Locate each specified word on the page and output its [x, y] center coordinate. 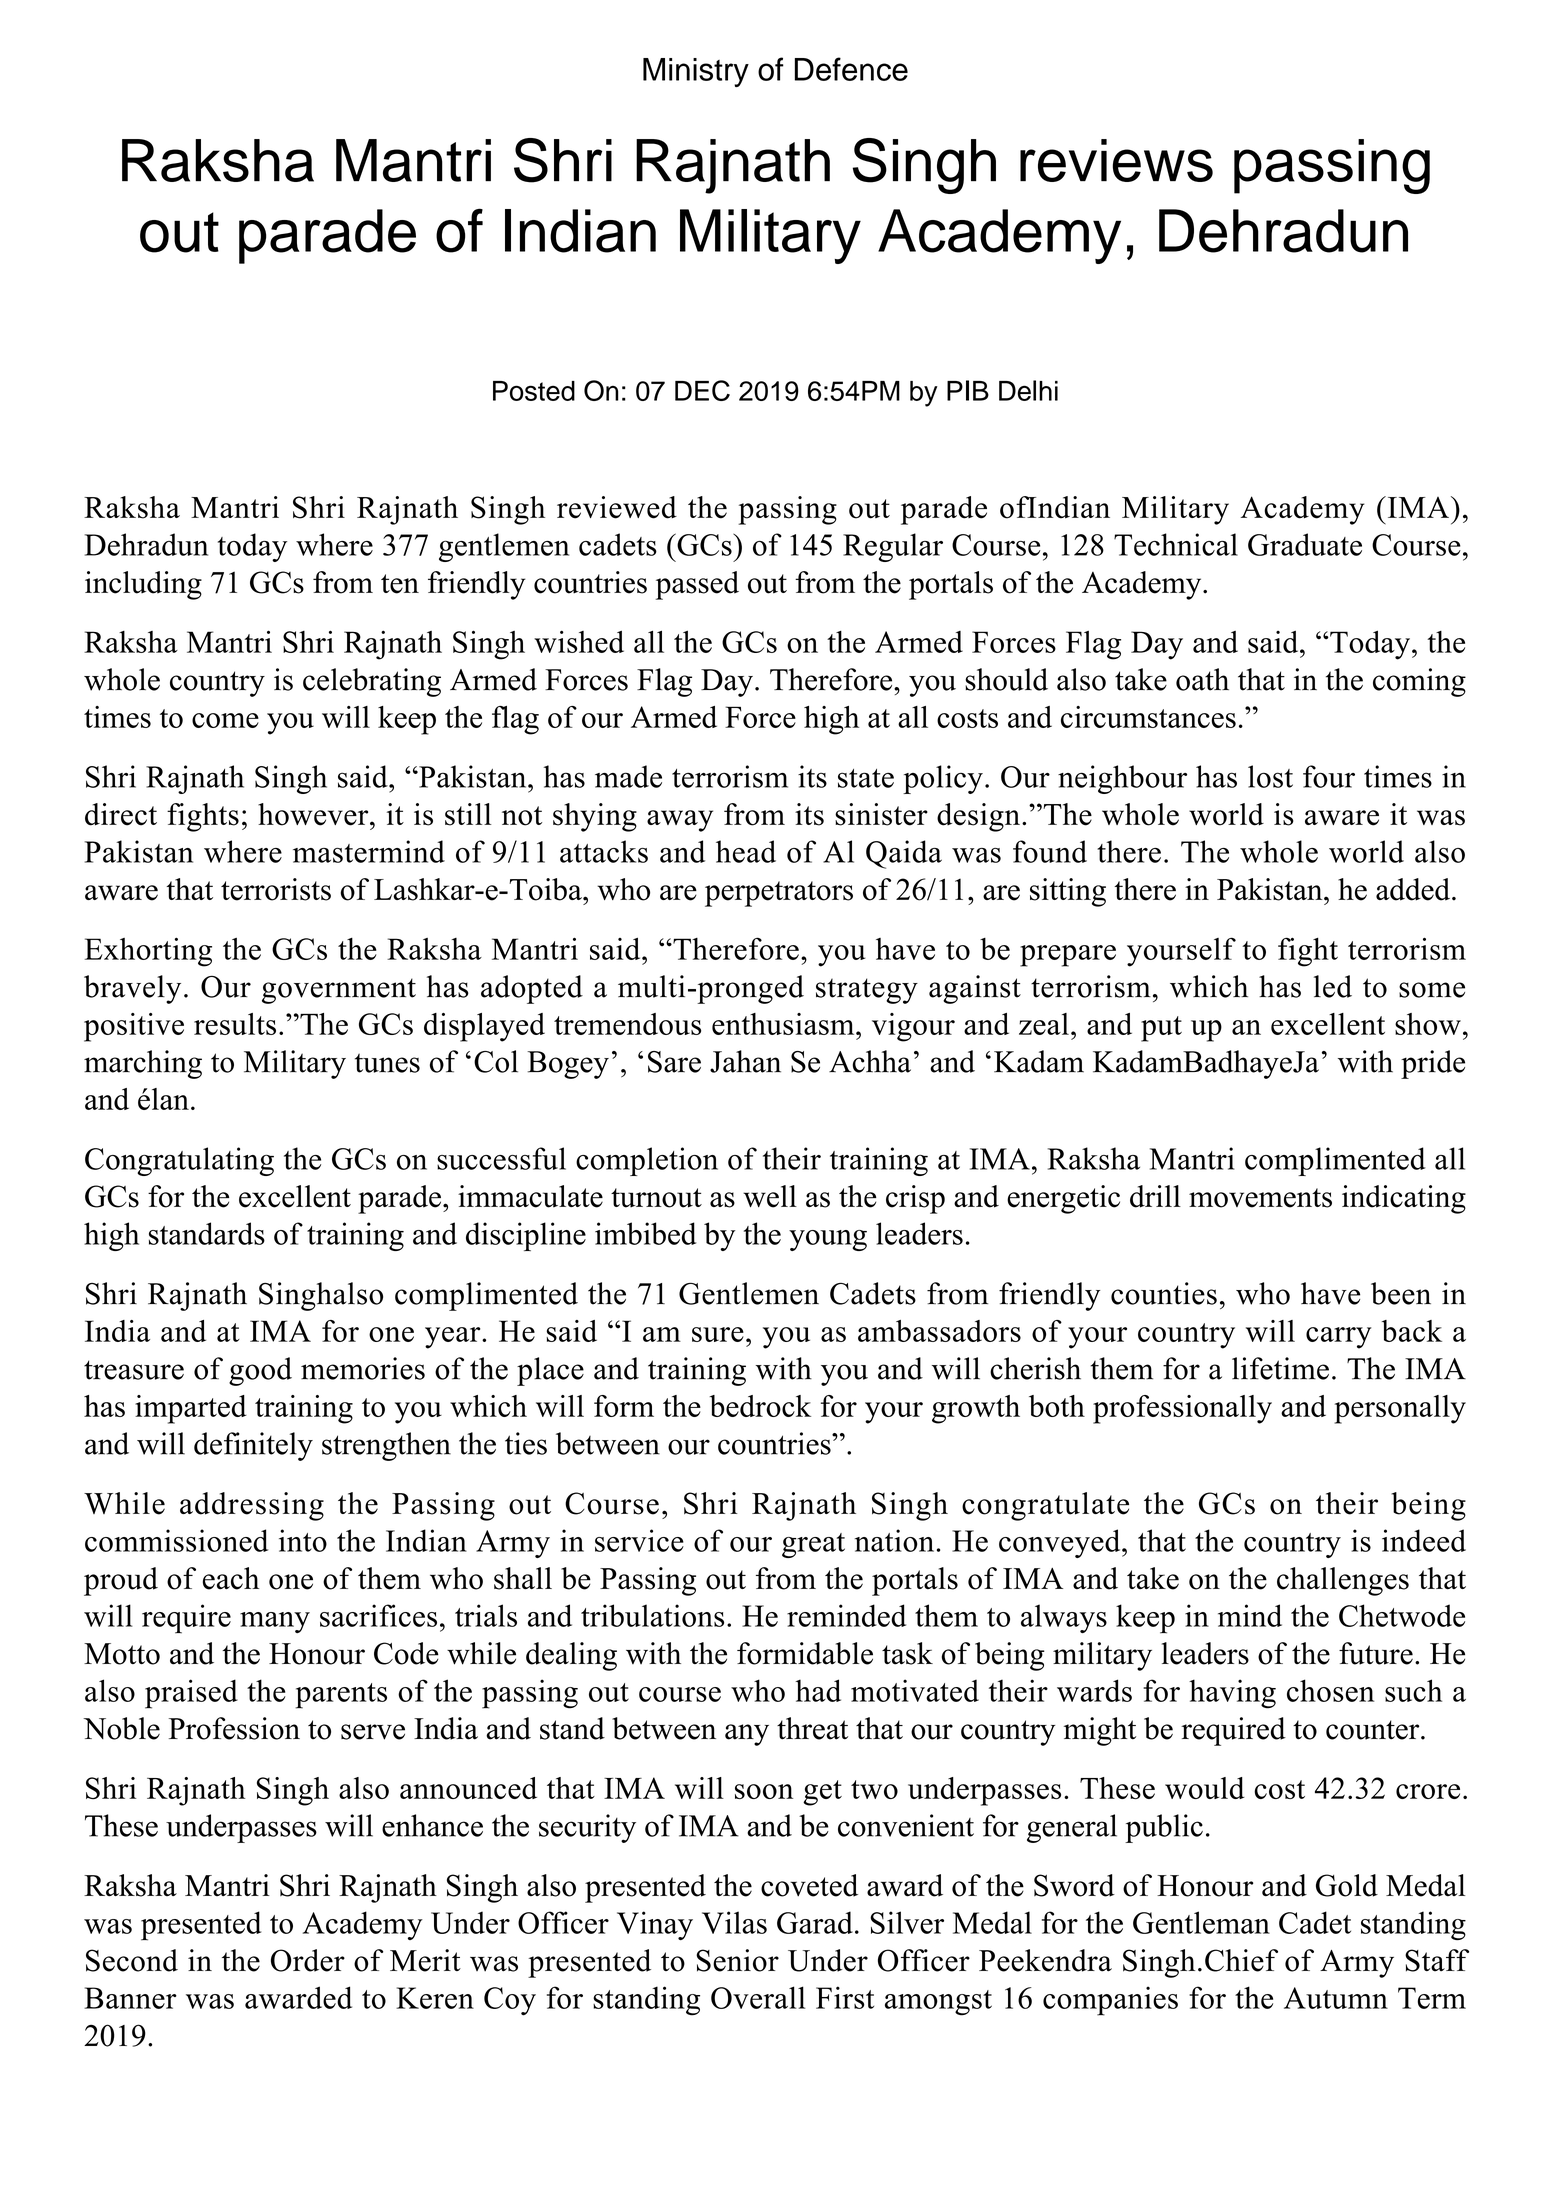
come [225, 720]
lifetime [1280, 1368]
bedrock [760, 1406]
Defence [851, 69]
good [260, 1371]
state [866, 778]
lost [1270, 776]
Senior [737, 1960]
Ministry [696, 72]
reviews [1116, 160]
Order [308, 1960]
